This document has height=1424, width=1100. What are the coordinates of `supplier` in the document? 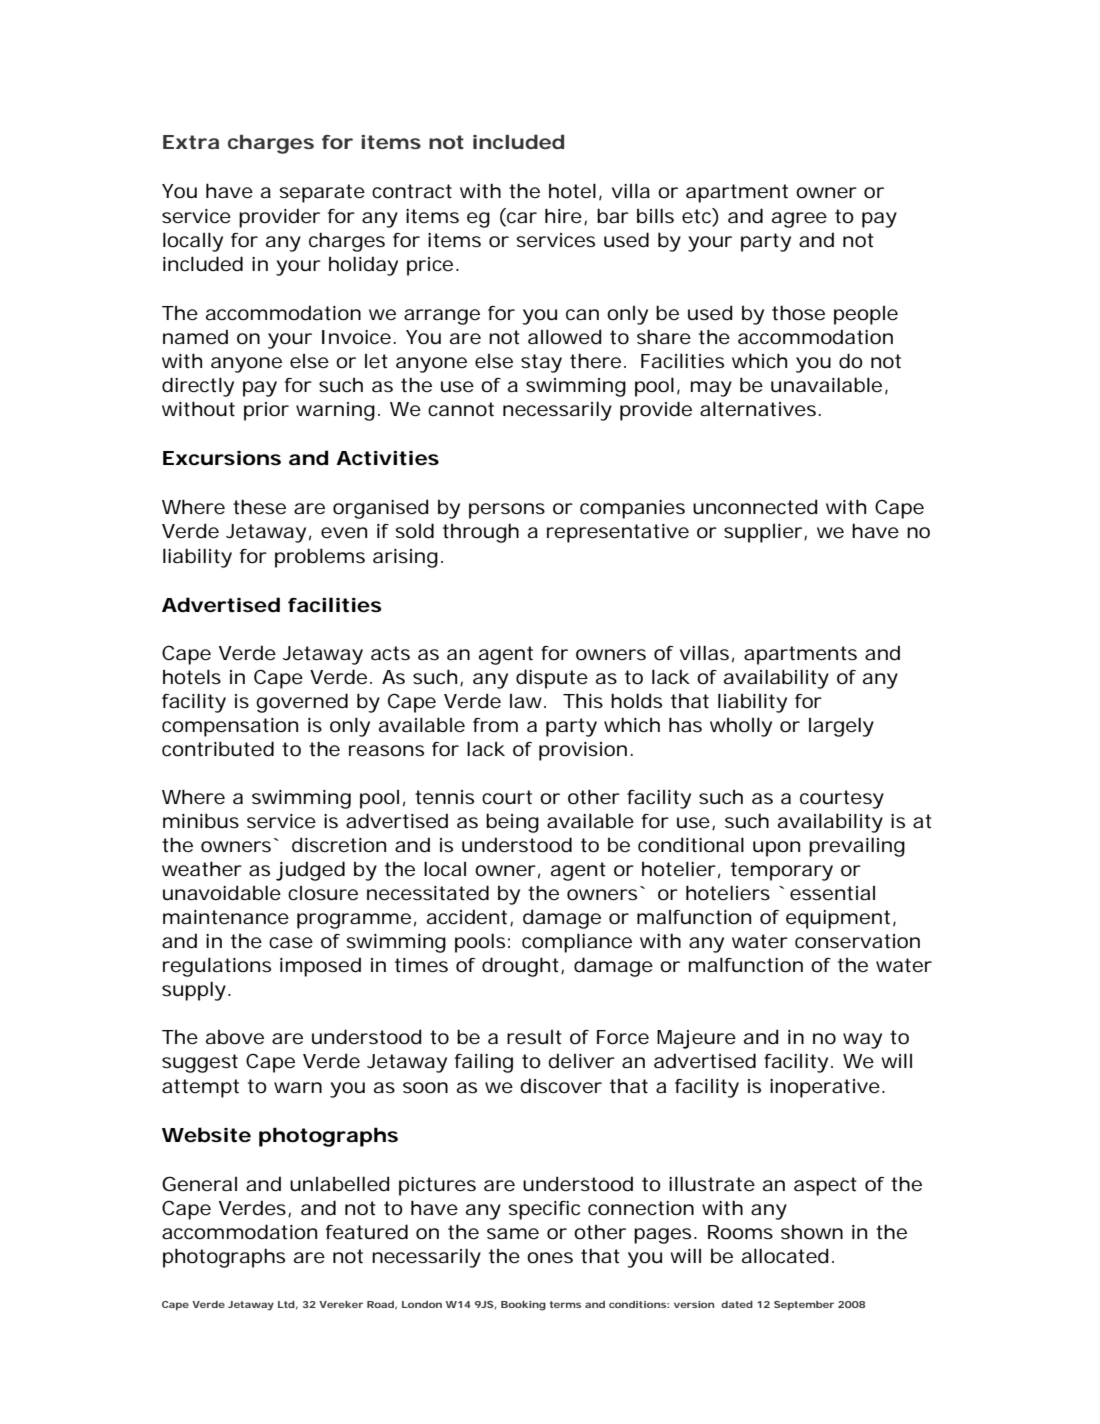 It's located at (764, 533).
